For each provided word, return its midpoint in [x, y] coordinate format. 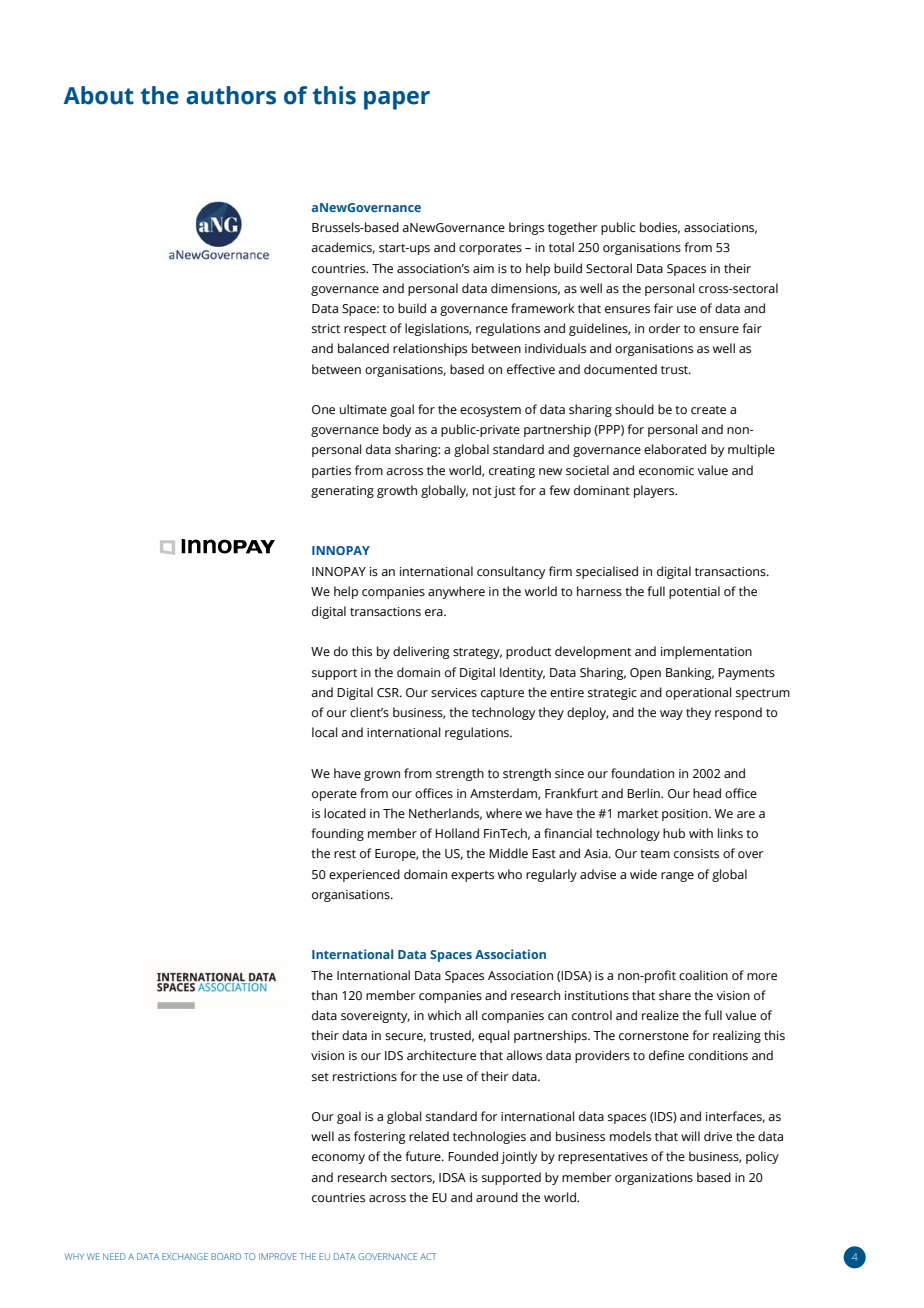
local [325, 732]
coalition [703, 975]
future [424, 1156]
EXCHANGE [185, 1256]
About [99, 95]
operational [699, 693]
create [708, 410]
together [573, 228]
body [397, 430]
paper [397, 100]
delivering [421, 652]
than [324, 995]
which [444, 1015]
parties [331, 472]
